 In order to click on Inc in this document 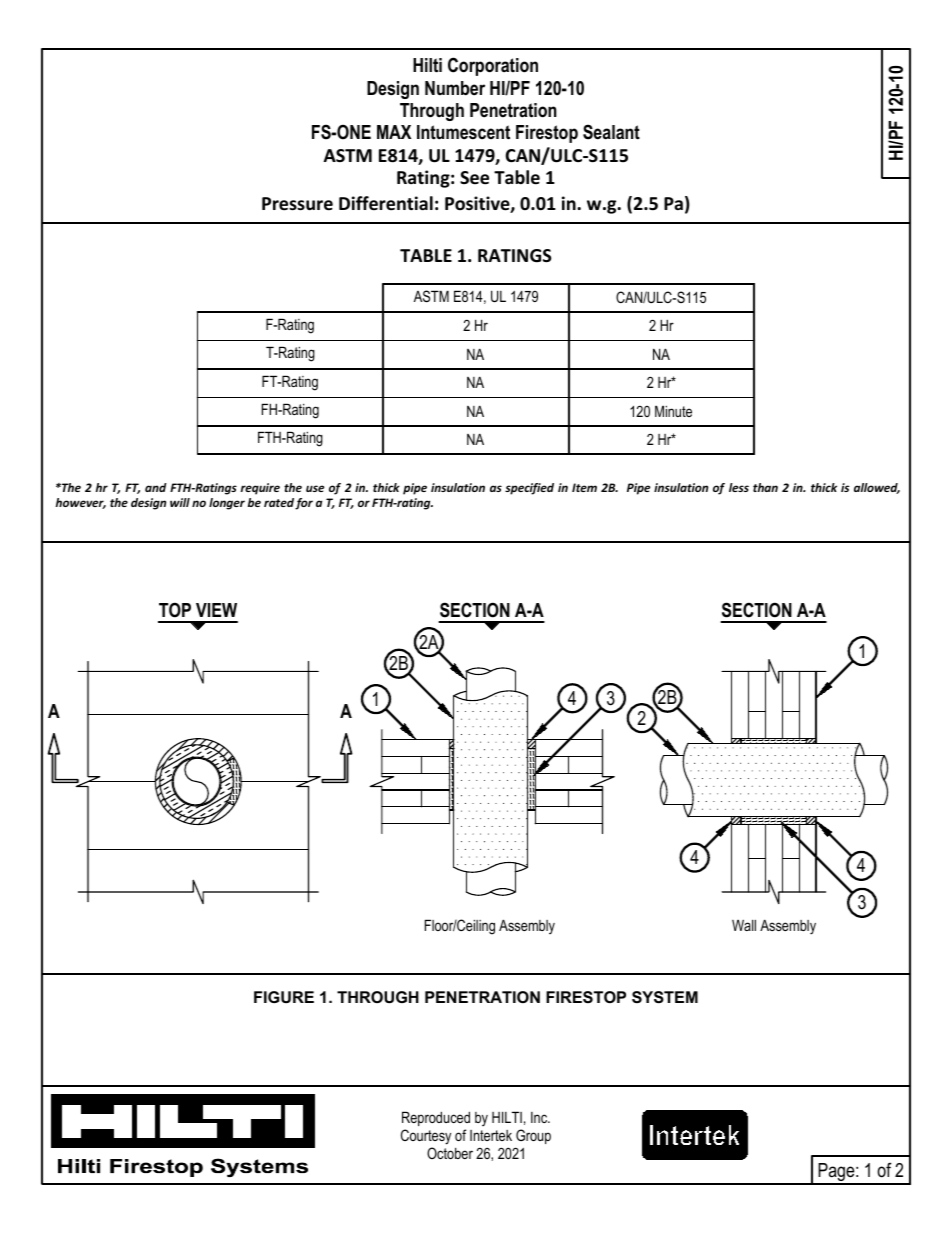, I will do `click(540, 1117)`.
